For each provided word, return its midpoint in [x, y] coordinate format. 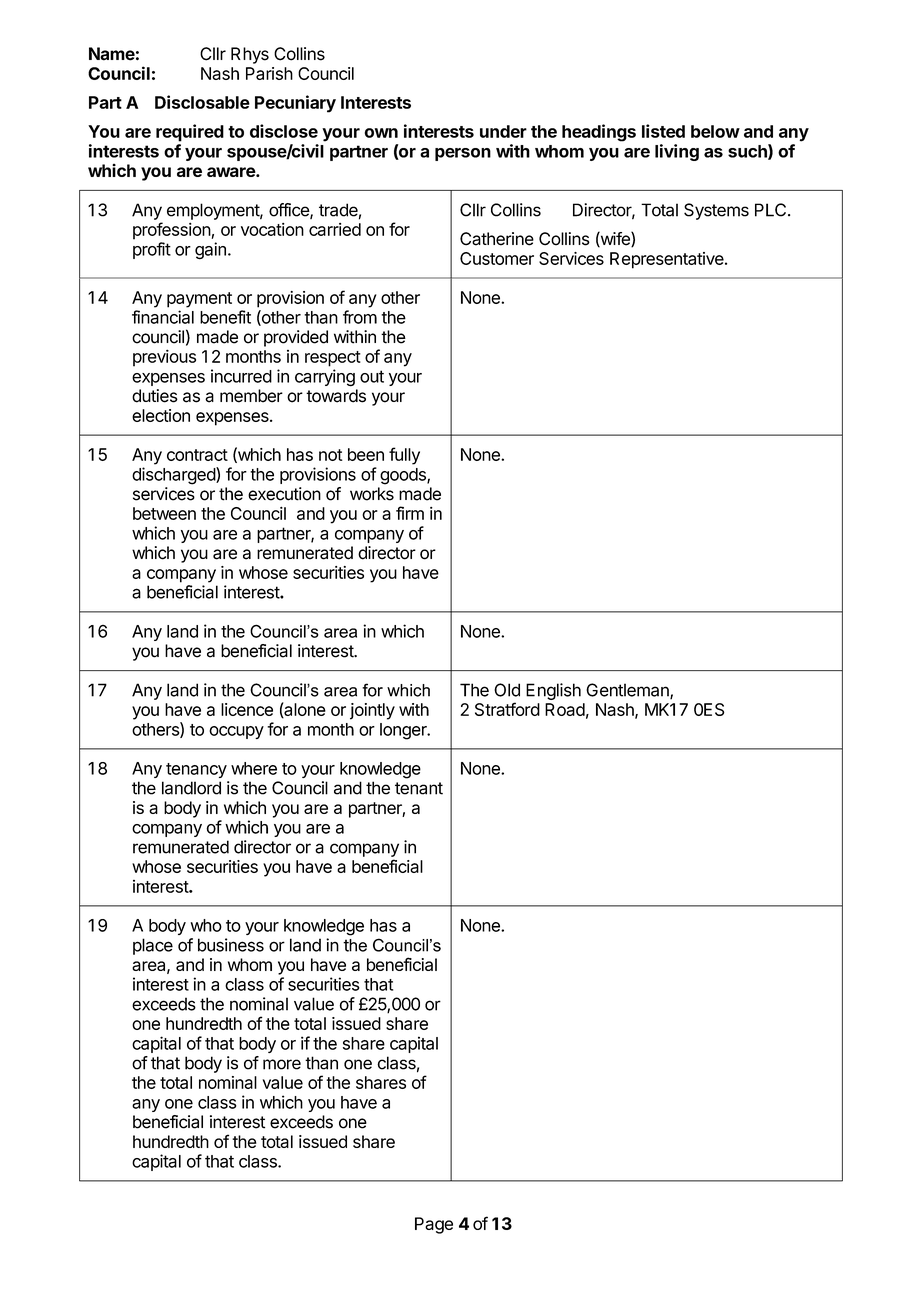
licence [247, 709]
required [190, 133]
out [372, 376]
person [463, 154]
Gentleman [628, 691]
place [153, 946]
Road [565, 709]
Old [507, 690]
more [282, 1064]
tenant [419, 788]
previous [164, 358]
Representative [668, 260]
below [715, 131]
